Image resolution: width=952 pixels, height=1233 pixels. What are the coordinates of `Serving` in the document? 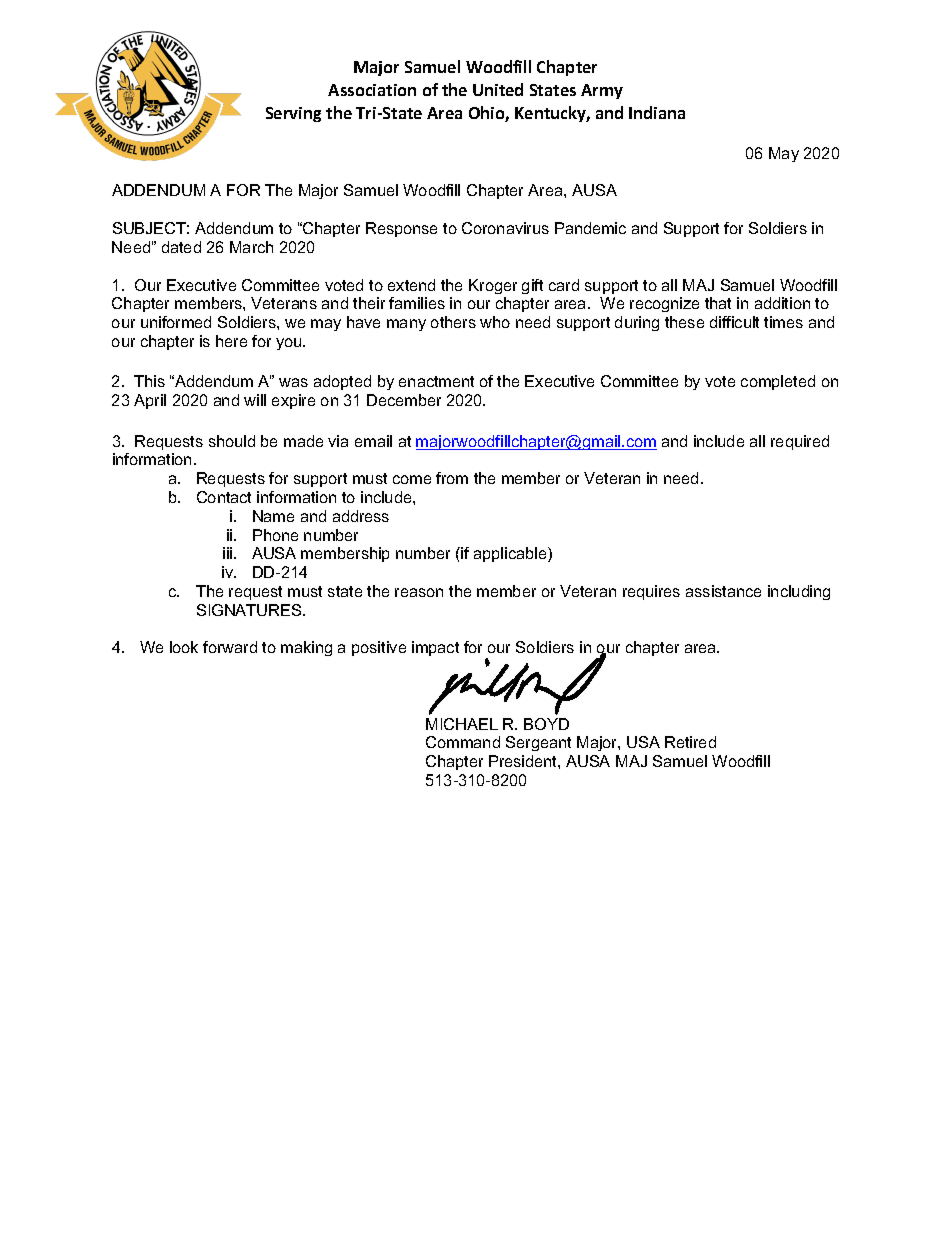 It's located at (293, 114).
